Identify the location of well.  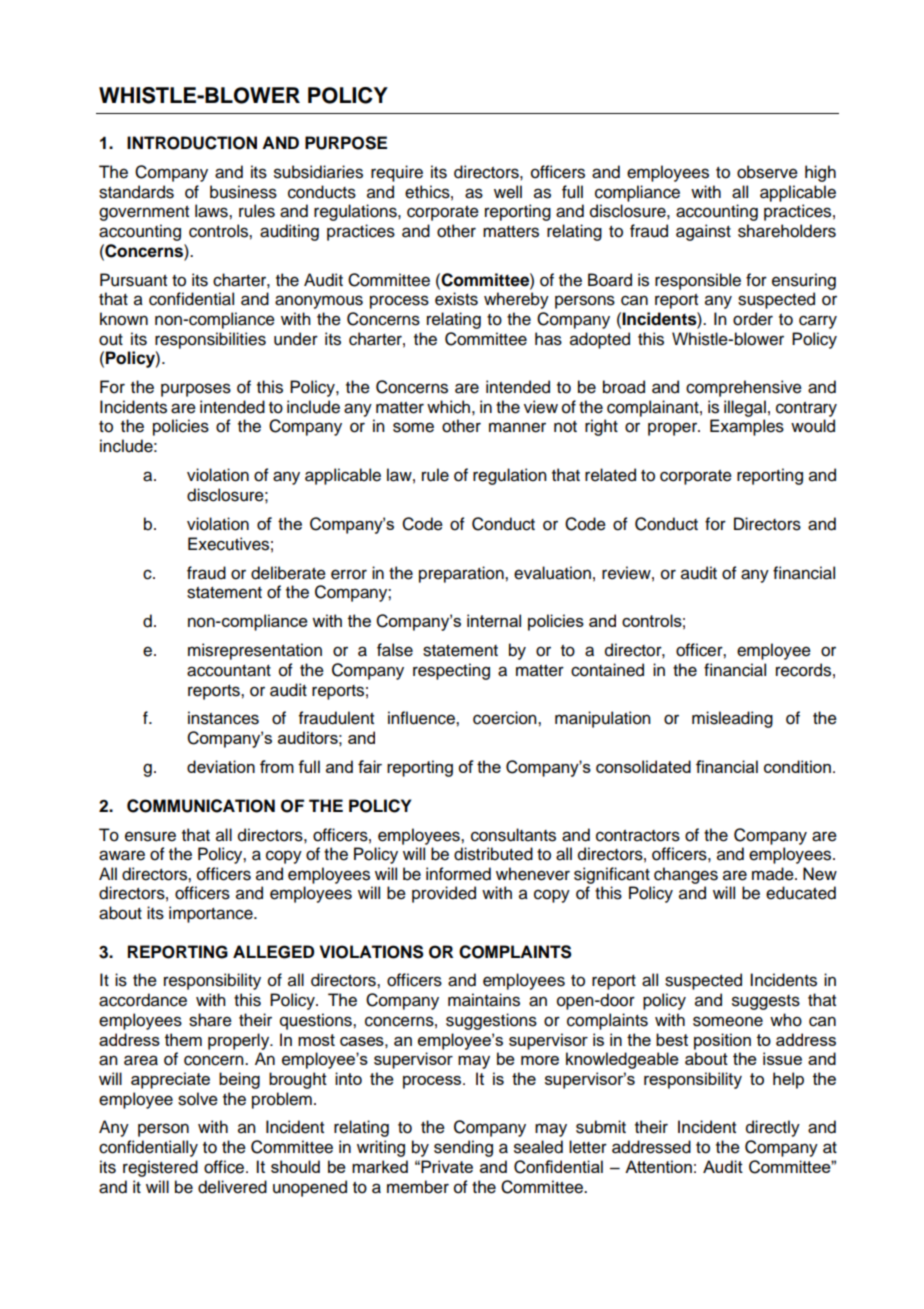
(508, 192).
